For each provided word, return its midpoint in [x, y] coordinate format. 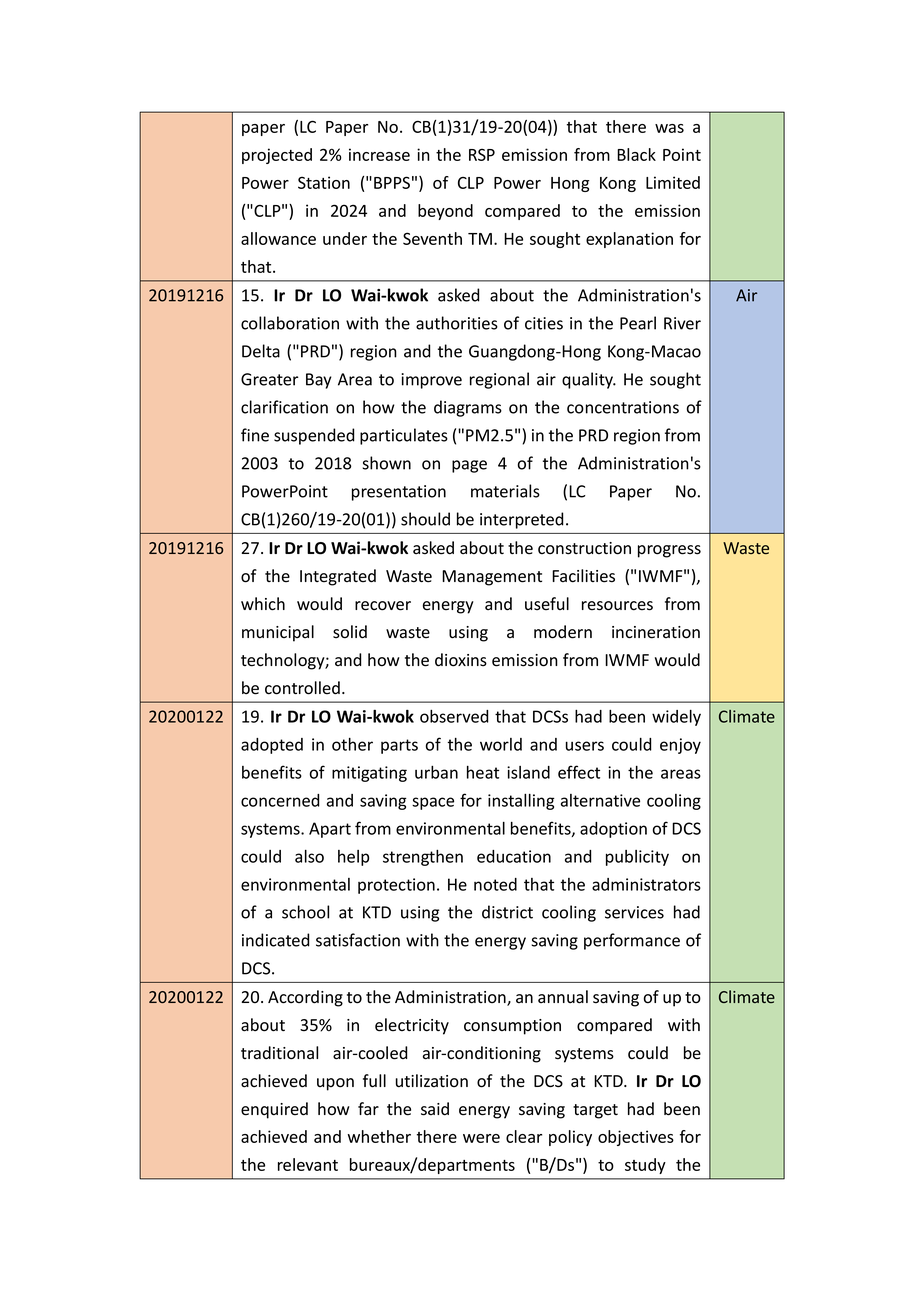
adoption [613, 830]
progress [669, 551]
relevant [308, 1164]
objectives [636, 1138]
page [469, 466]
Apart [330, 830]
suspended [314, 436]
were [481, 1138]
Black [636, 154]
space [433, 803]
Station [324, 182]
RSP [482, 154]
